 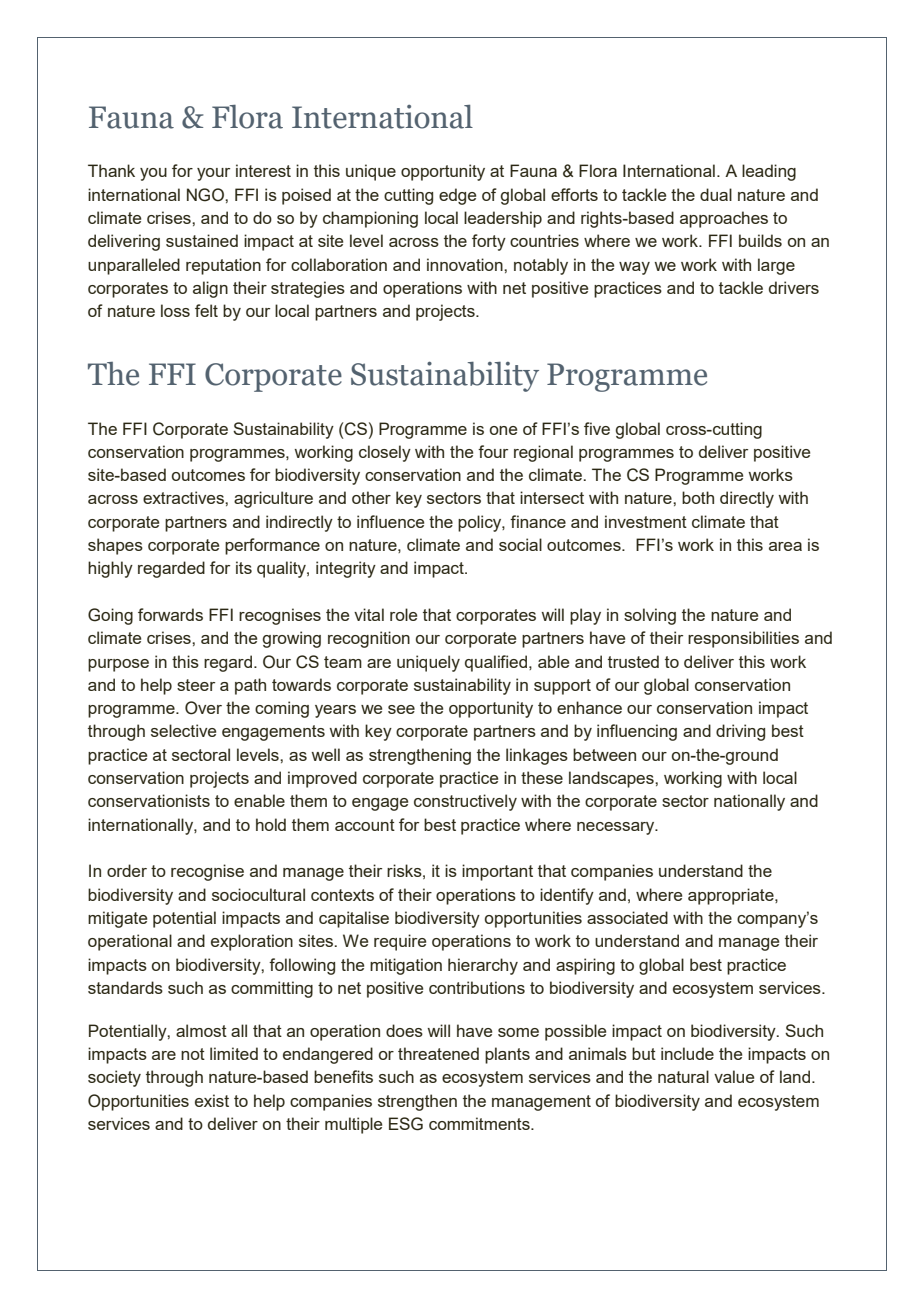 I want to click on forwards, so click(x=170, y=614).
